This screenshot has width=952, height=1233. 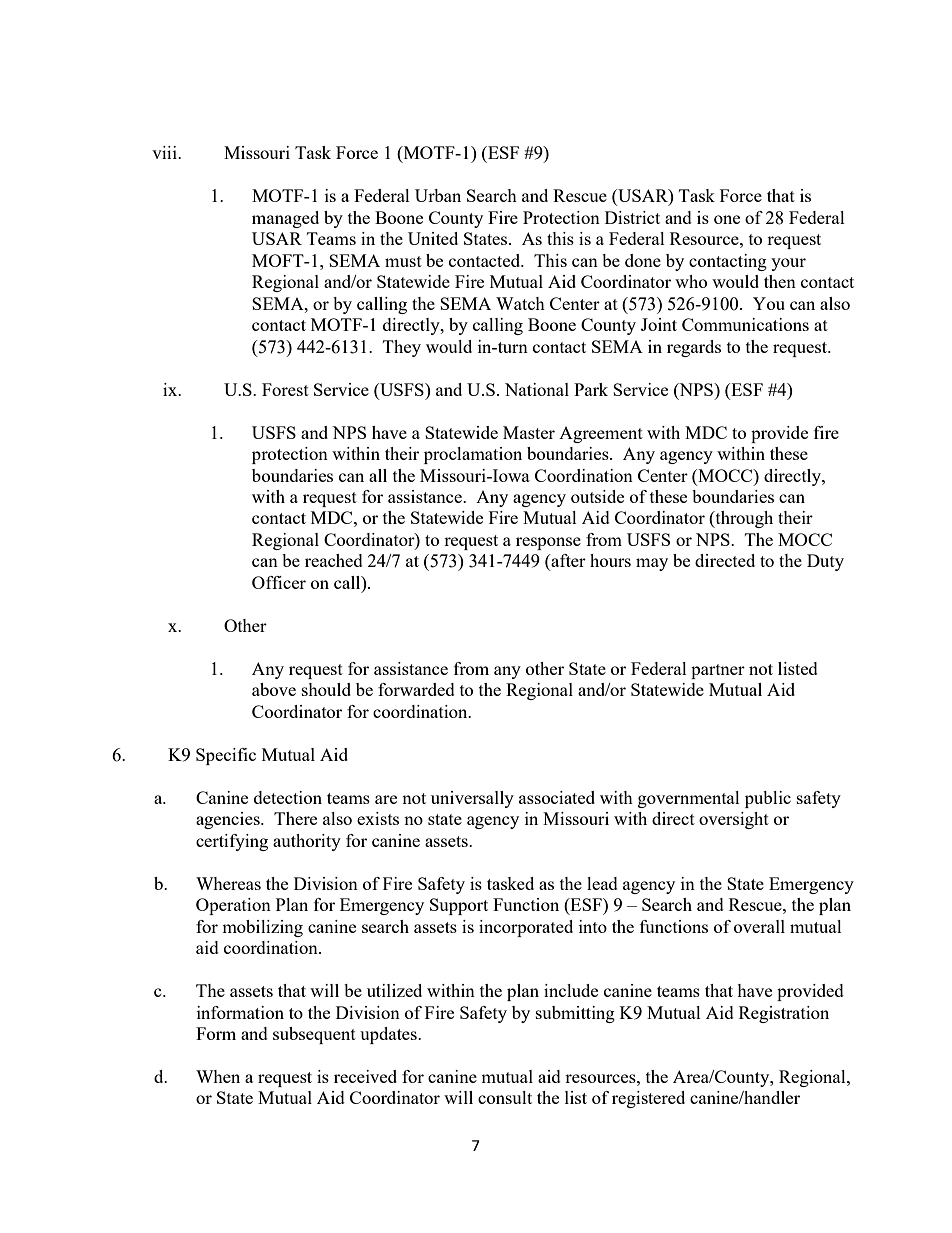 I want to click on your, so click(x=788, y=264).
